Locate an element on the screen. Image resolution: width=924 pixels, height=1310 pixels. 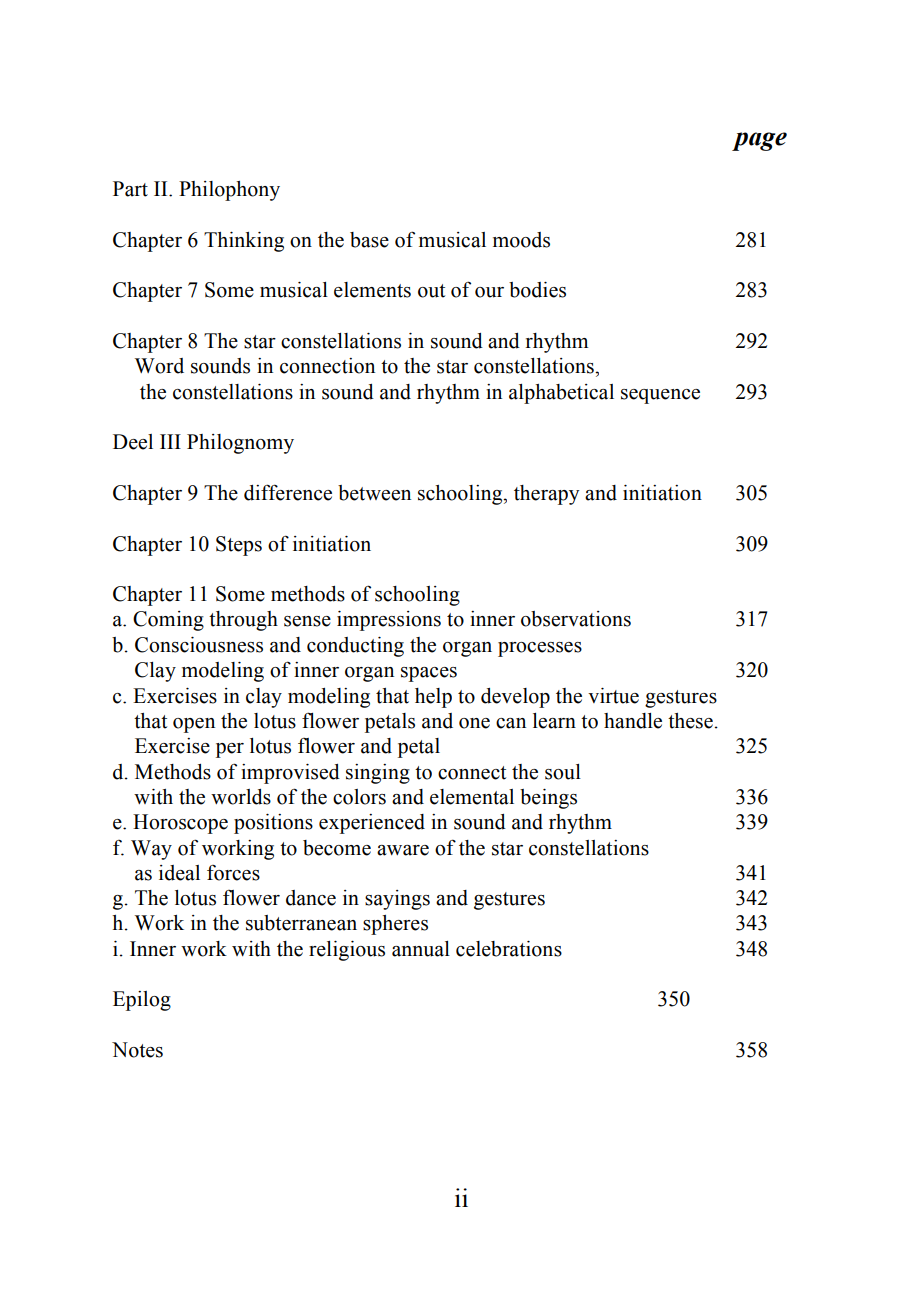
annual is located at coordinates (421, 949).
